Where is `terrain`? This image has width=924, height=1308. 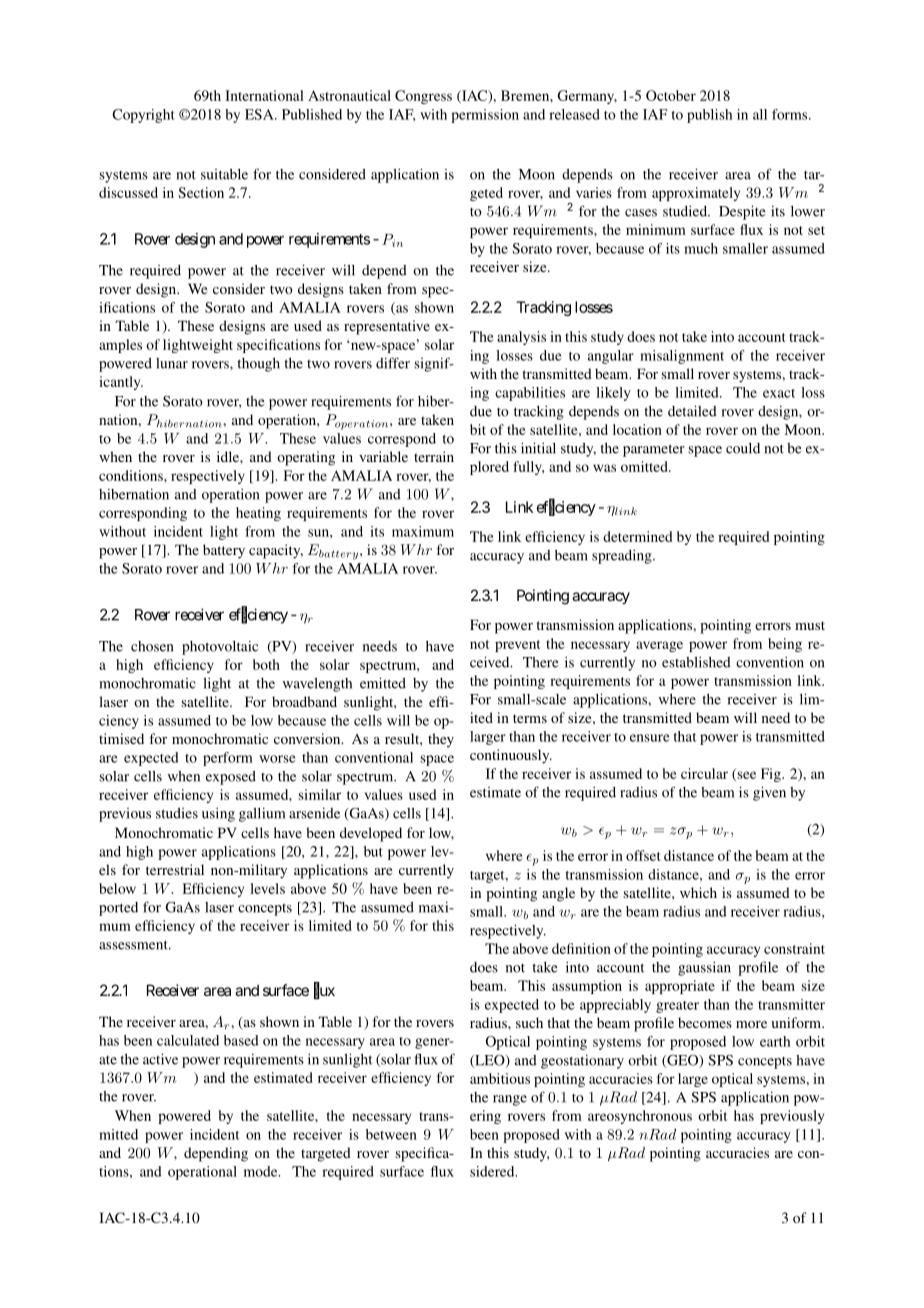 terrain is located at coordinates (434, 456).
